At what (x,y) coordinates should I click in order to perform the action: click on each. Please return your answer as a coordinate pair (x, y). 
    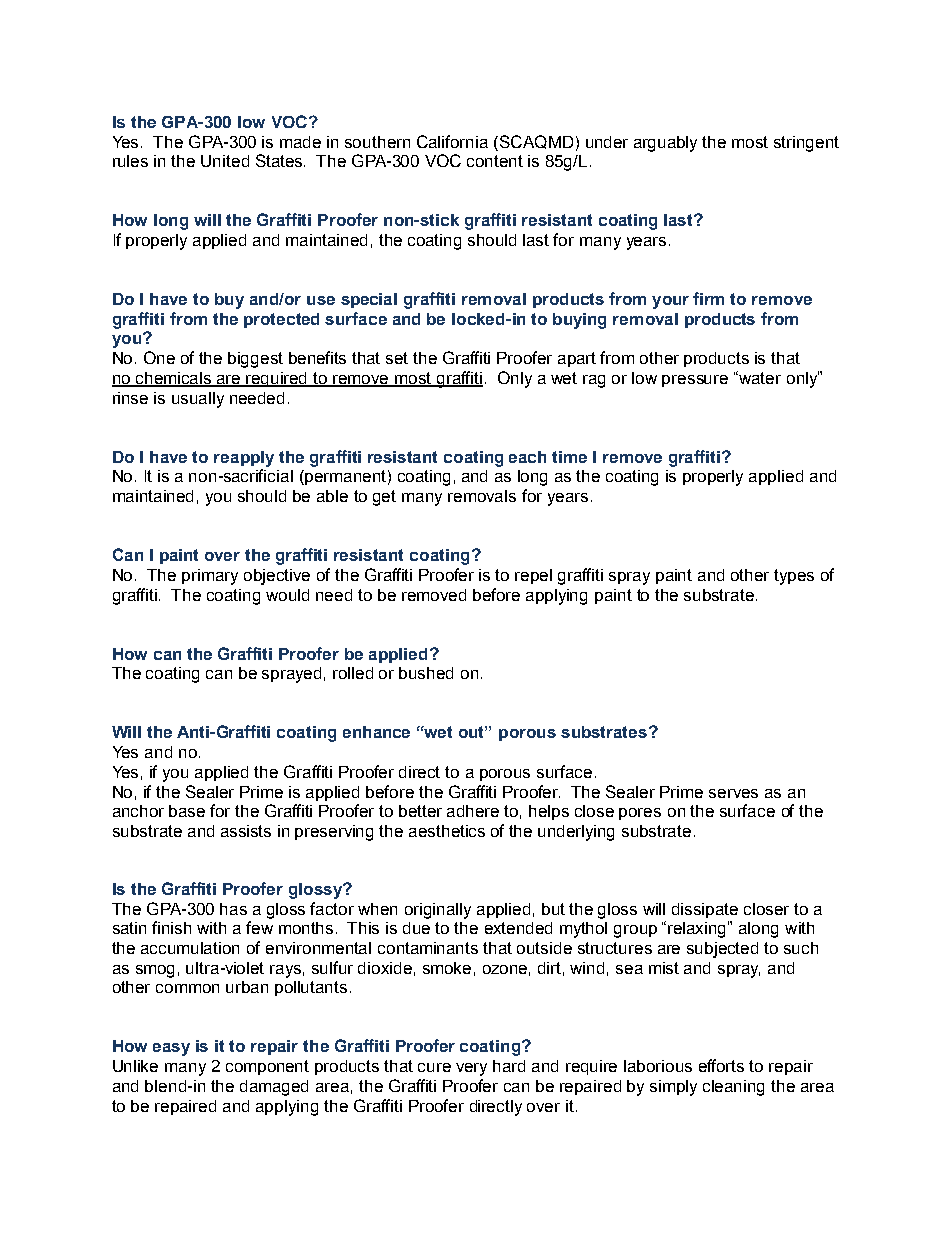
    Looking at the image, I should click on (527, 457).
